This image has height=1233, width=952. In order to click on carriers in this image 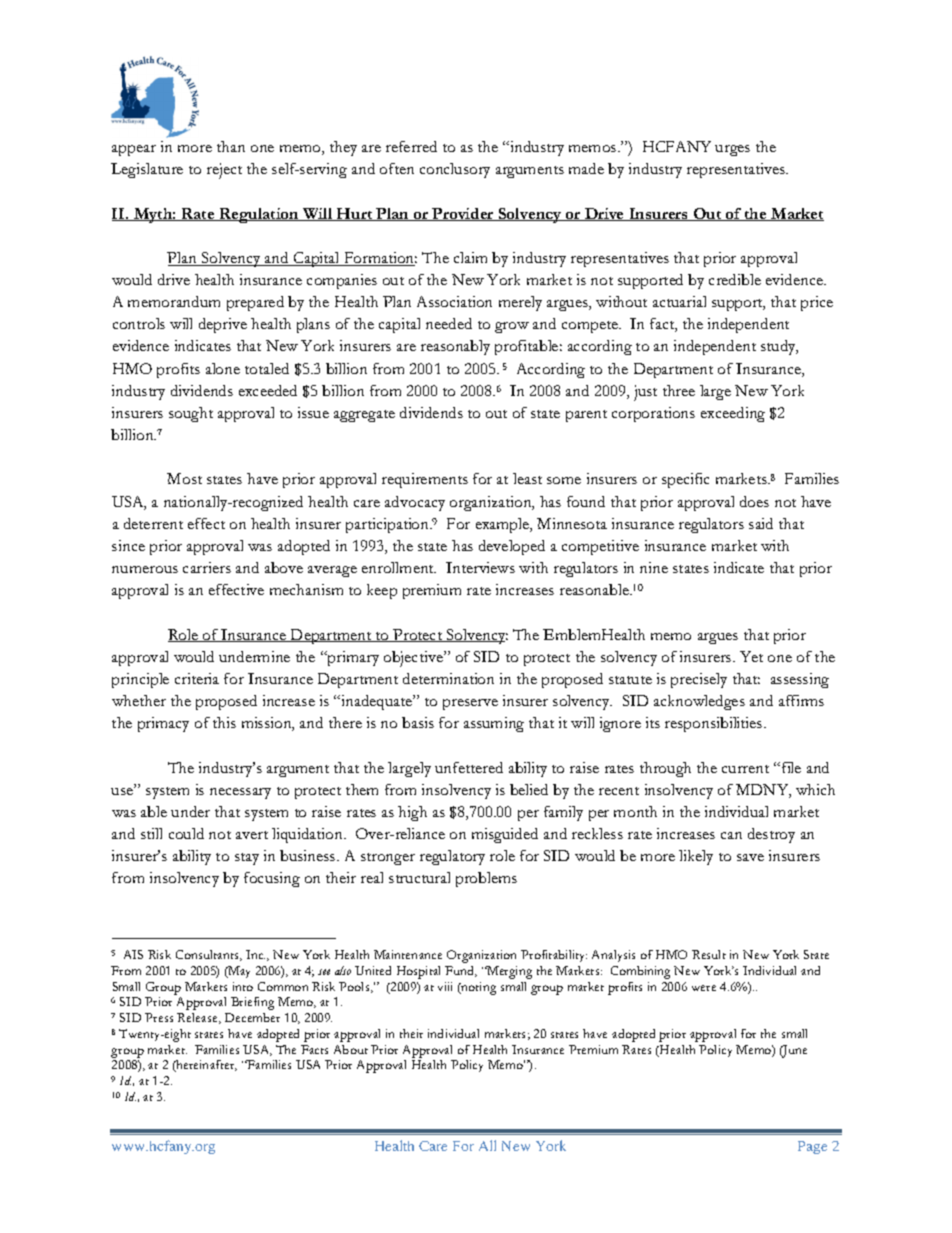, I will do `click(207, 567)`.
